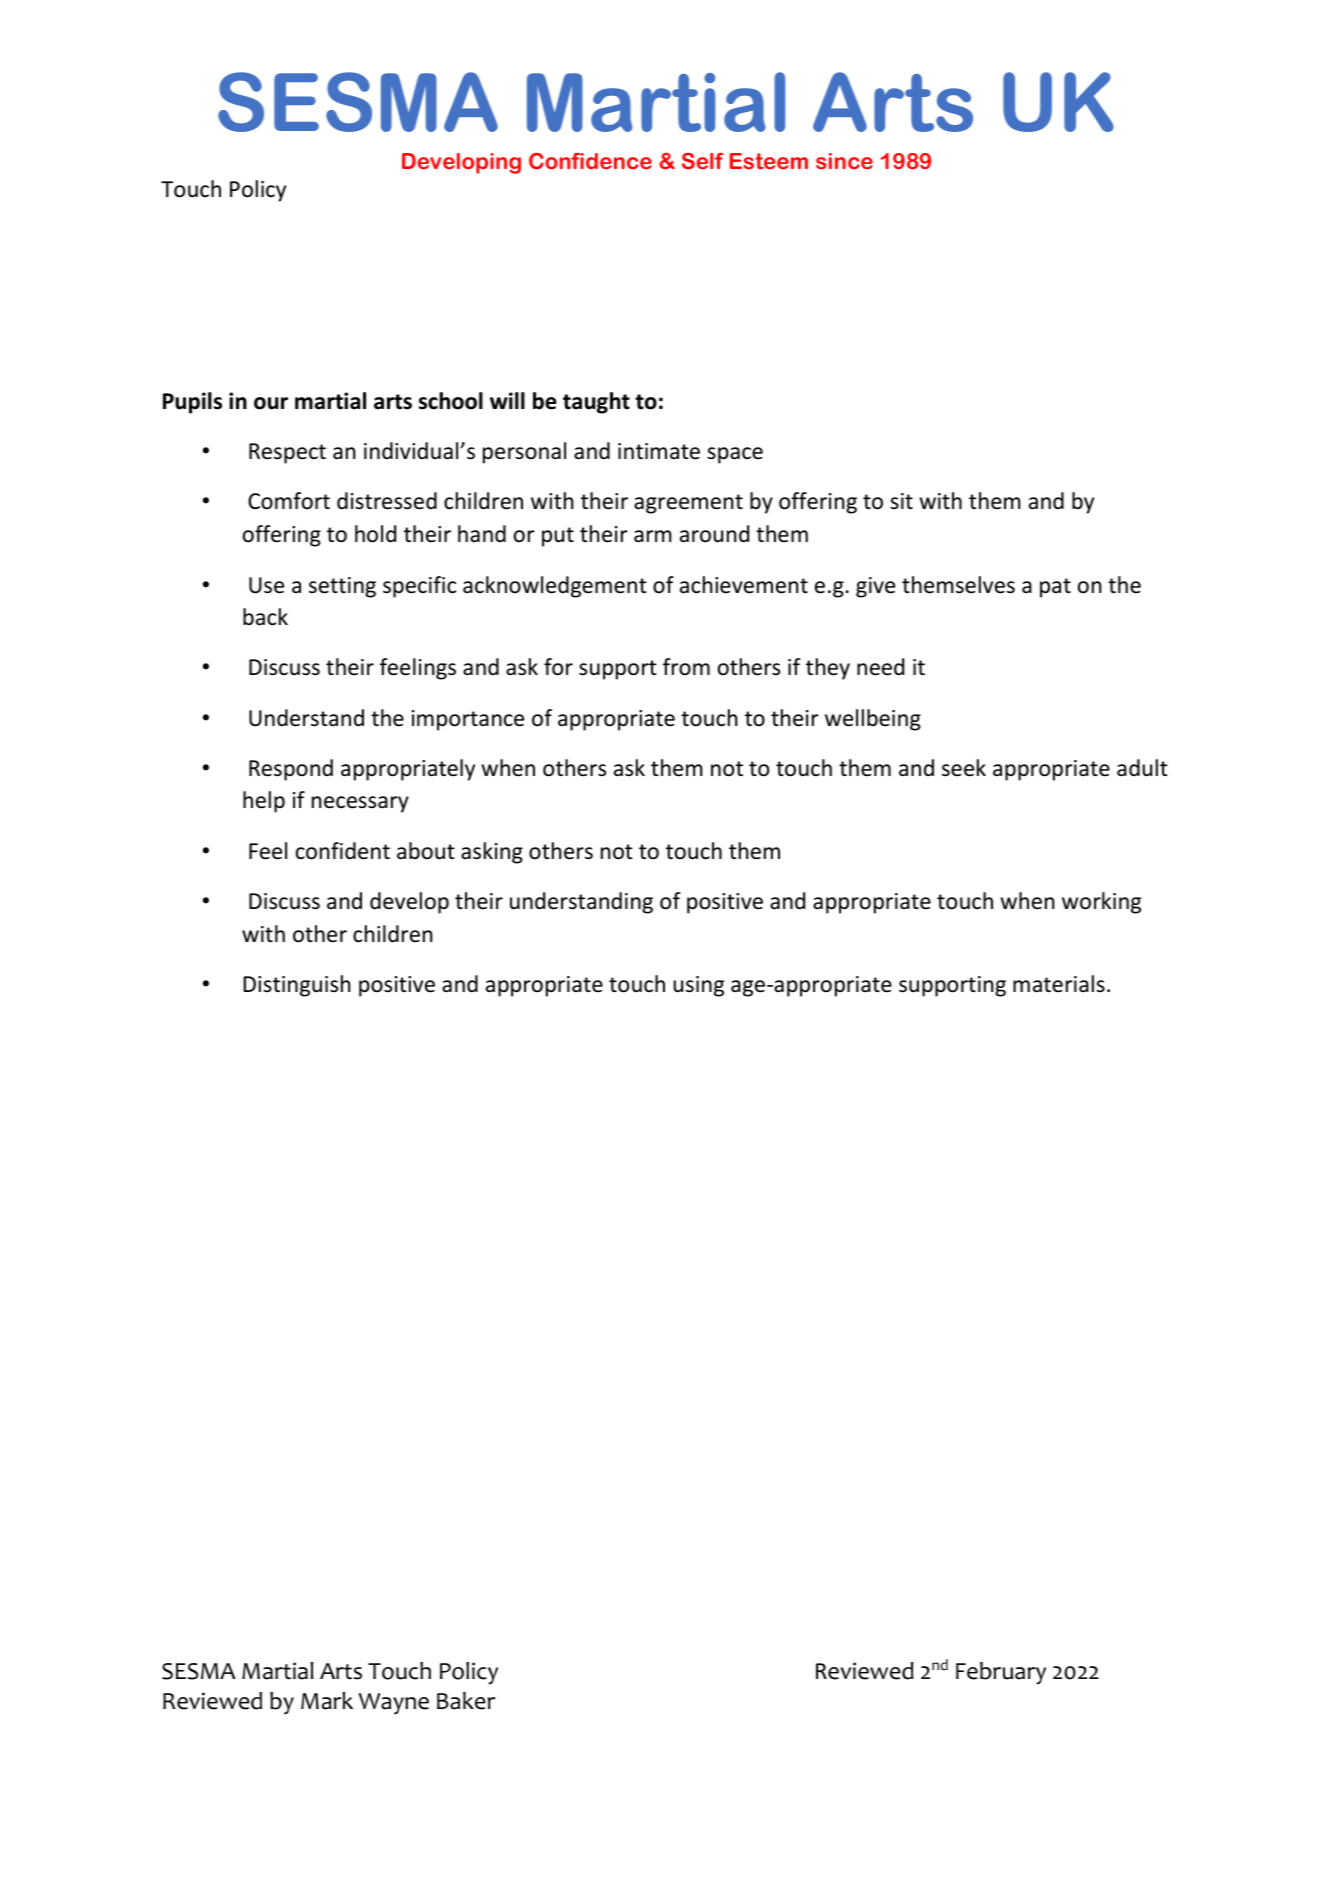 The image size is (1333, 1886). Describe the element at coordinates (297, 986) in the screenshot. I see `Distinguish` at that location.
